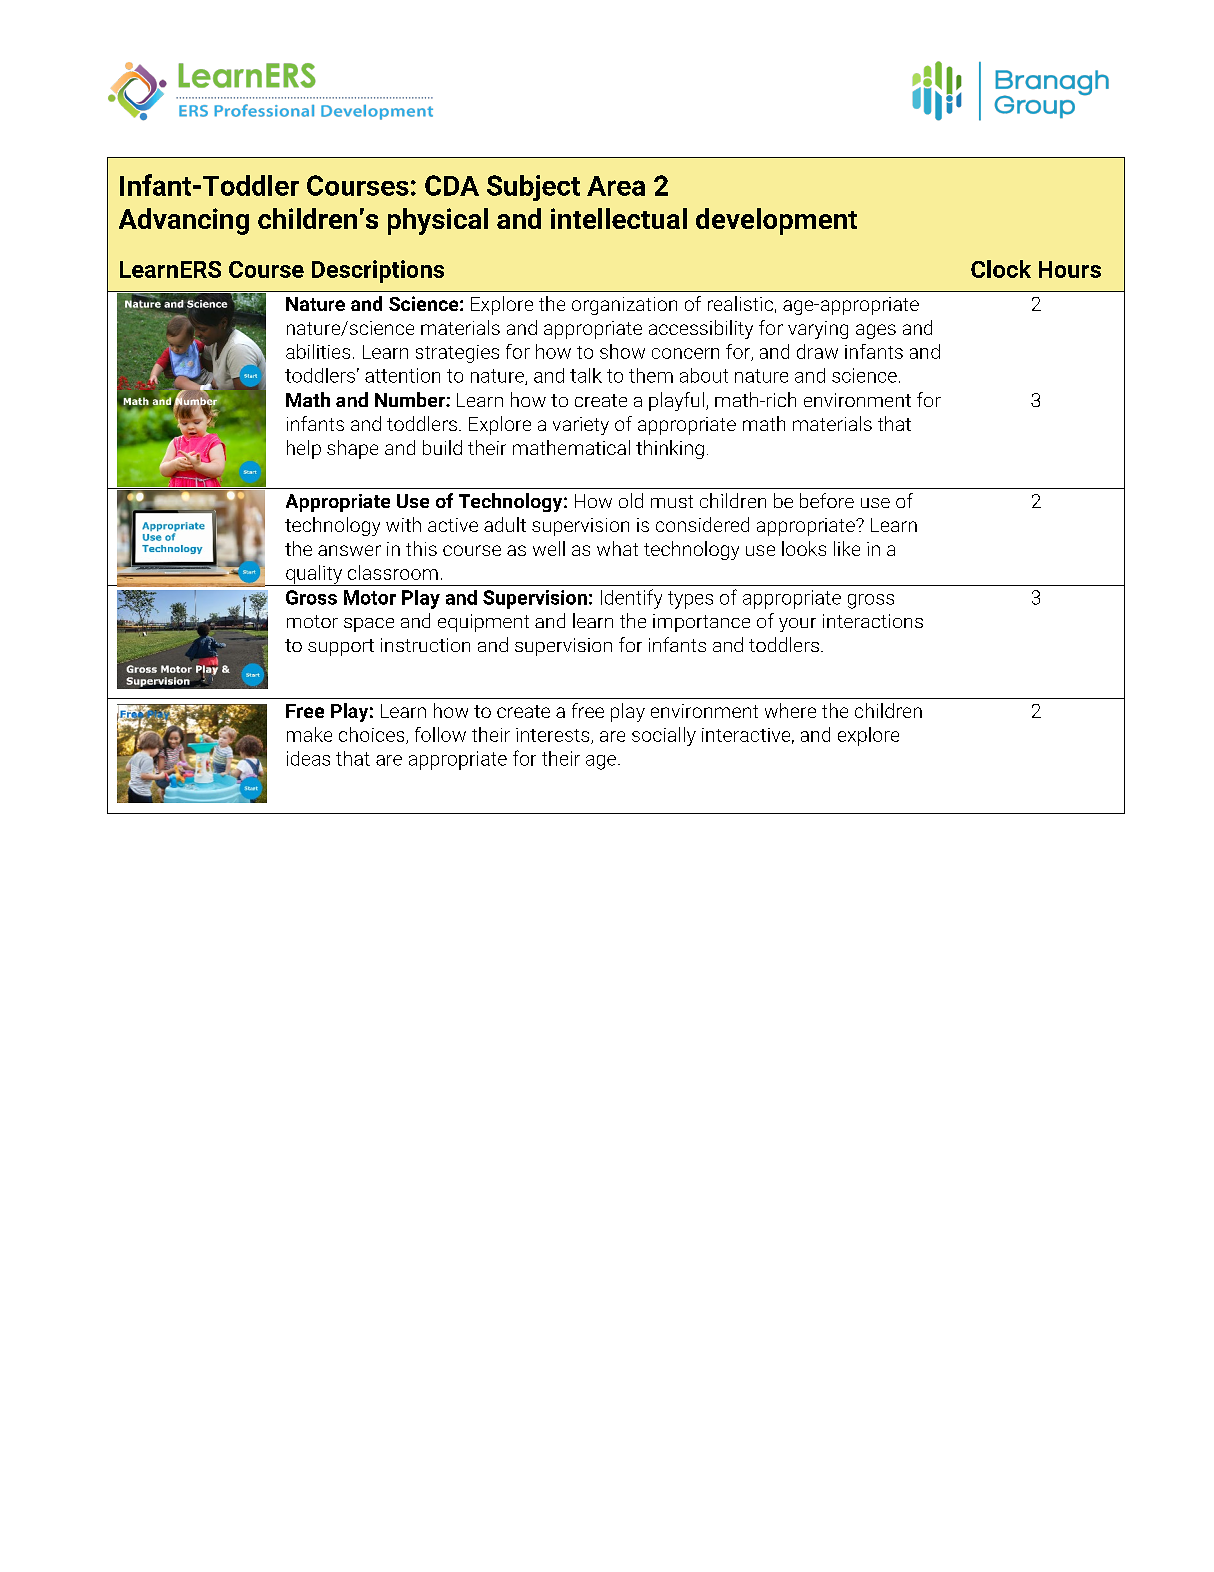  I want to click on development, so click(776, 221).
